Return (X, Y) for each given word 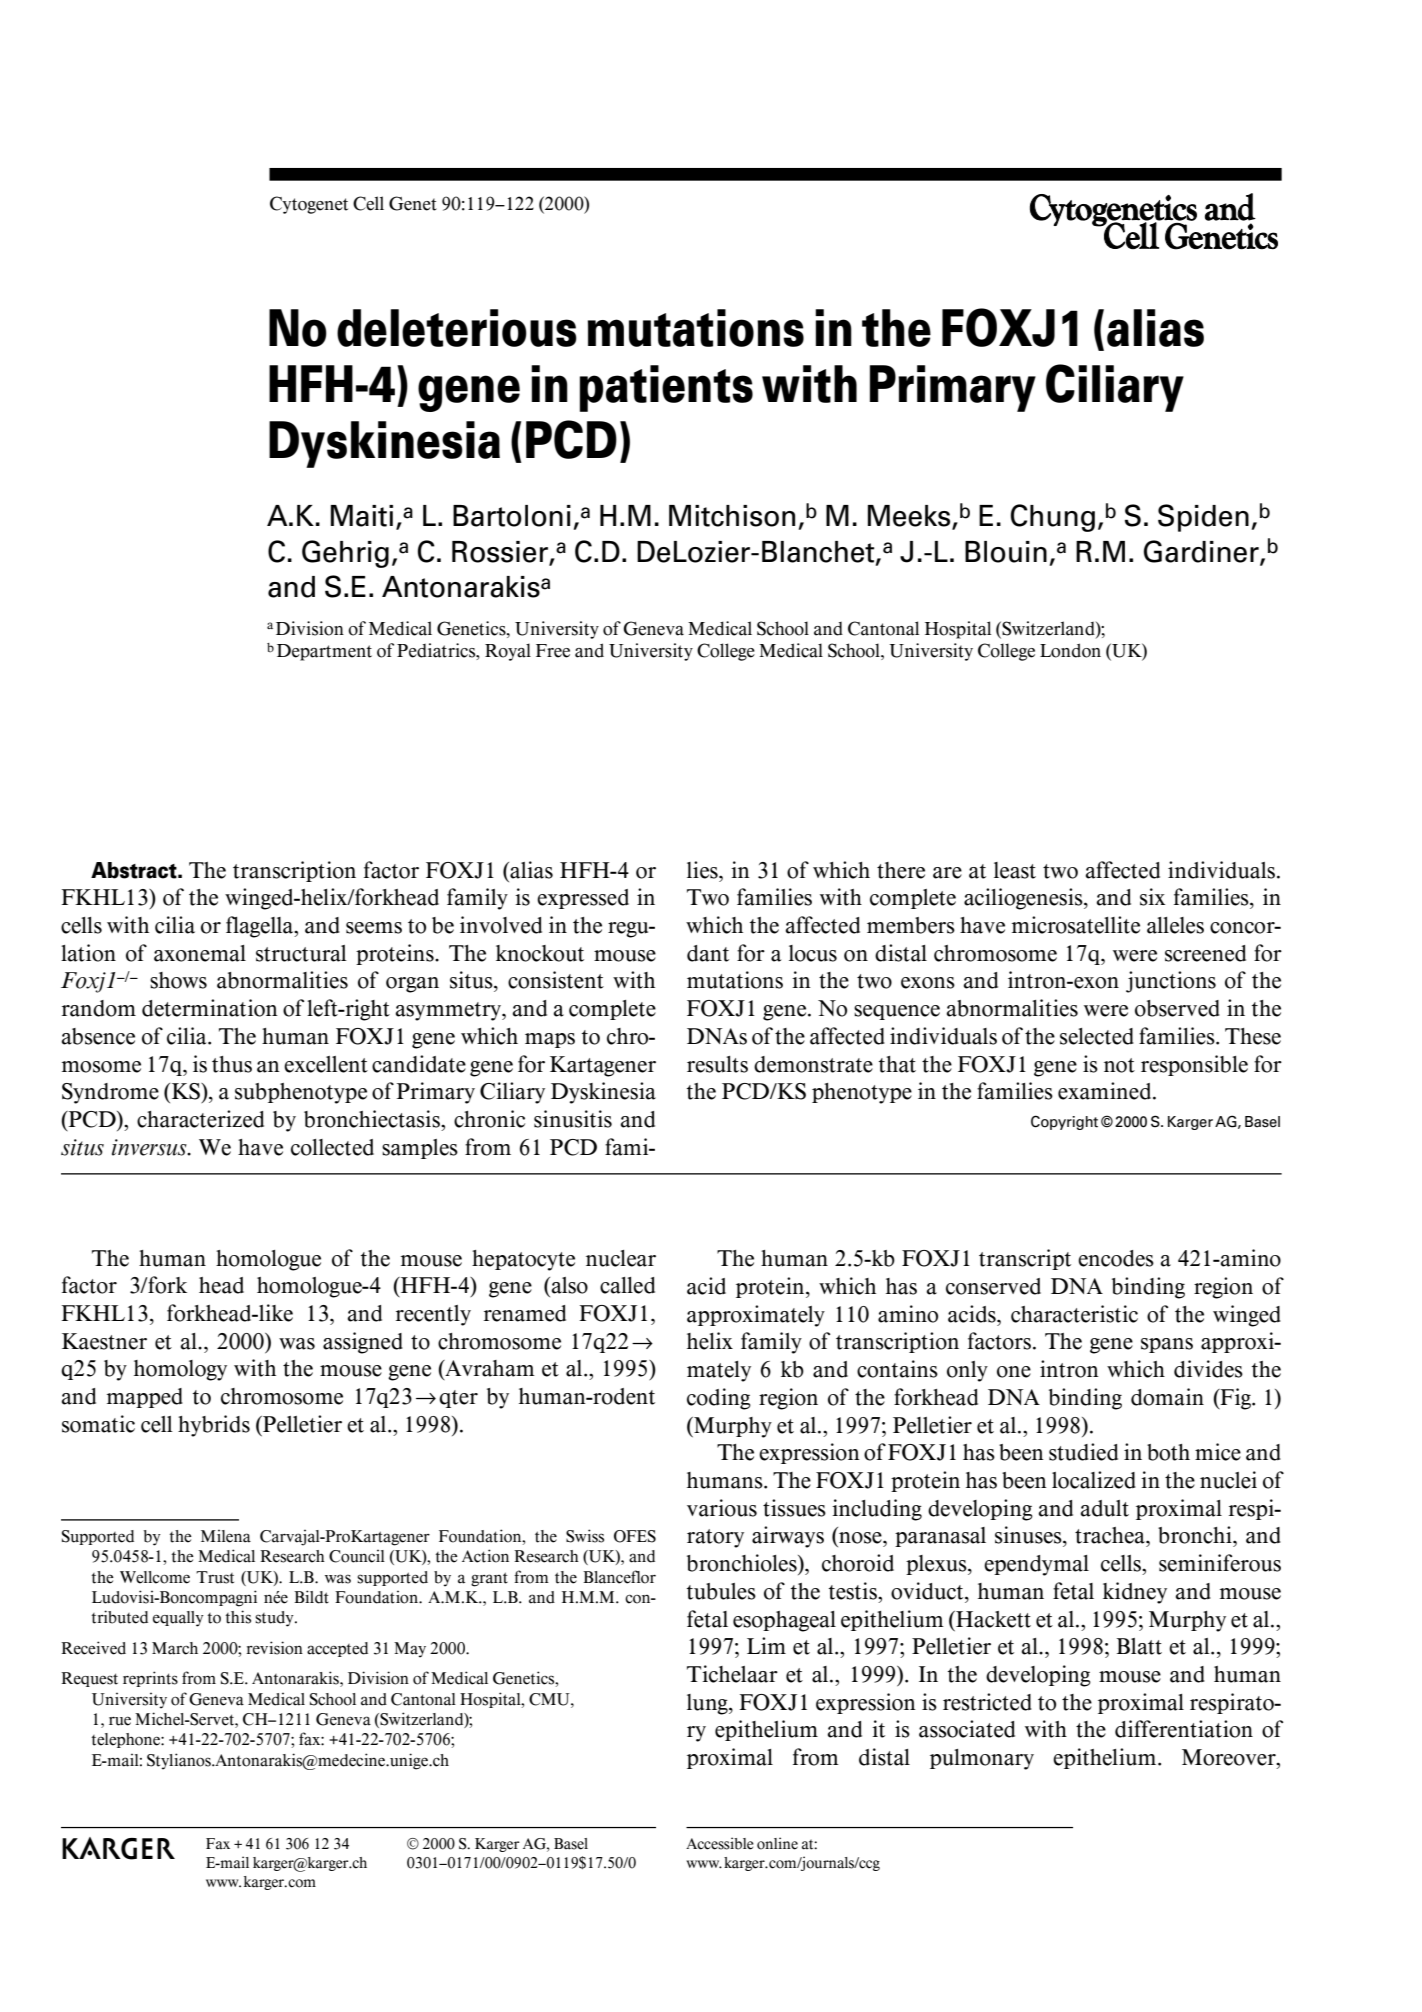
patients (666, 388)
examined (1106, 1091)
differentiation (1184, 1729)
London (1070, 650)
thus (232, 1064)
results (717, 1064)
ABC (118, 1848)
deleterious (457, 328)
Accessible (720, 1843)
